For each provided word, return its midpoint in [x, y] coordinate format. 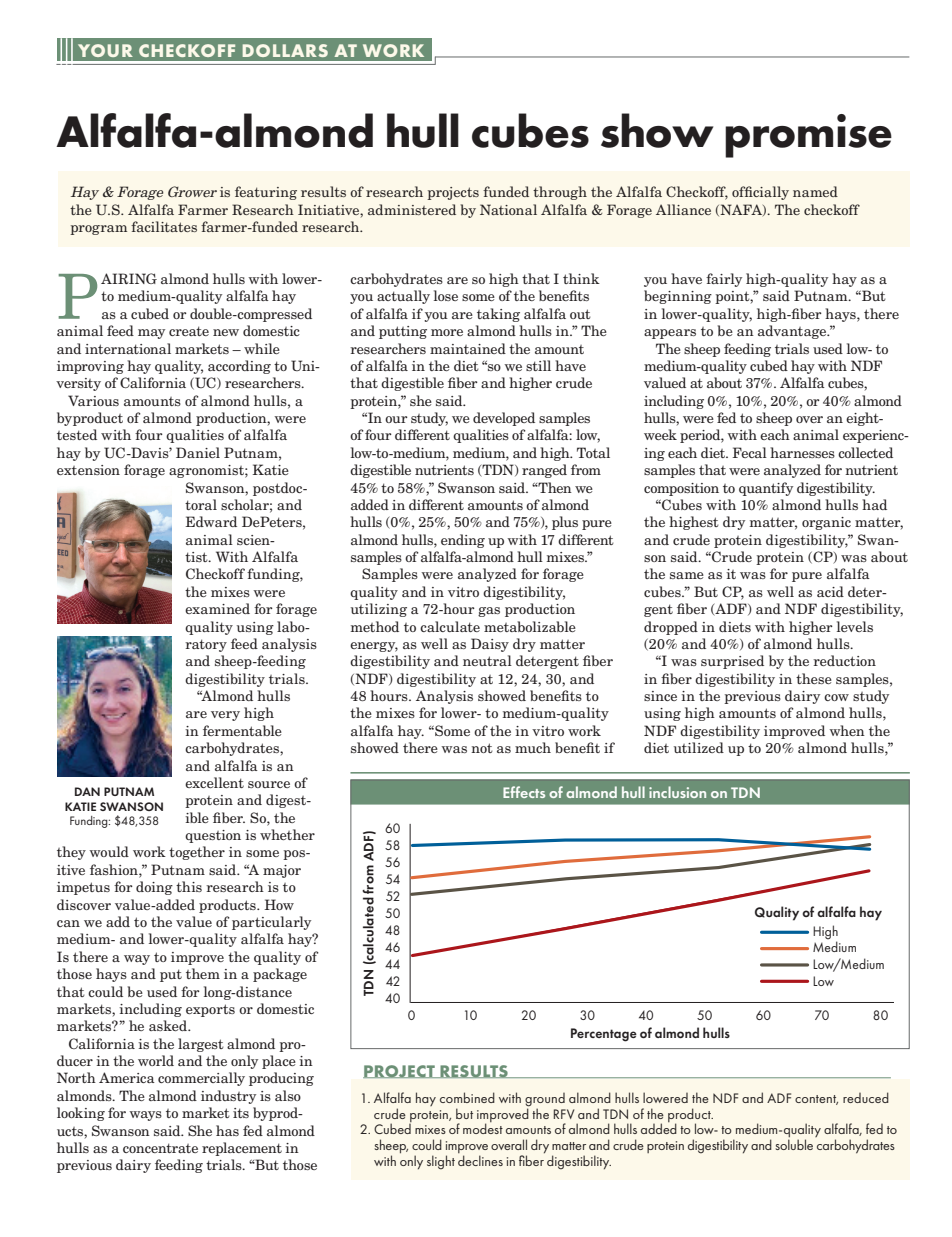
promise [808, 136]
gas [489, 612]
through [560, 193]
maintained [468, 348]
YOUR [105, 50]
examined [217, 608]
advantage [793, 332]
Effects [524, 792]
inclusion [677, 792]
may [151, 334]
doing [154, 888]
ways [145, 1116]
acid [830, 591]
